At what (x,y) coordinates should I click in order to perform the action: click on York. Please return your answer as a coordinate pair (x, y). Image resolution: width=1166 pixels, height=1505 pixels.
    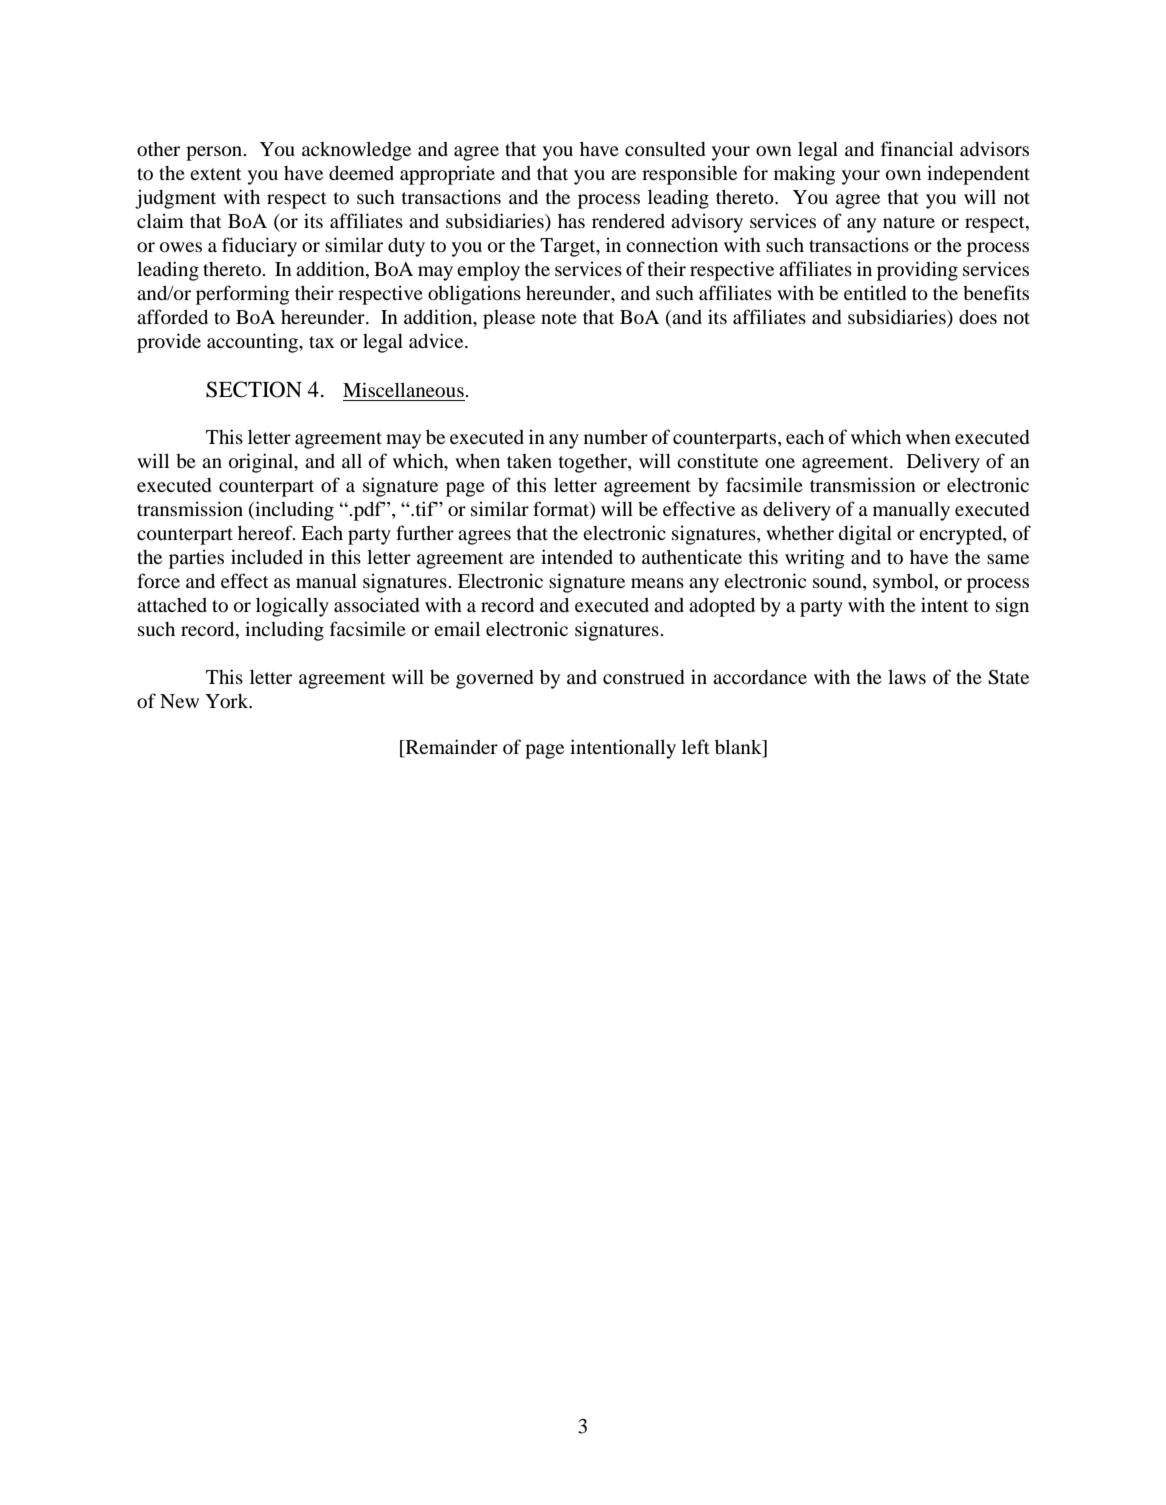
    Looking at the image, I should click on (228, 701).
